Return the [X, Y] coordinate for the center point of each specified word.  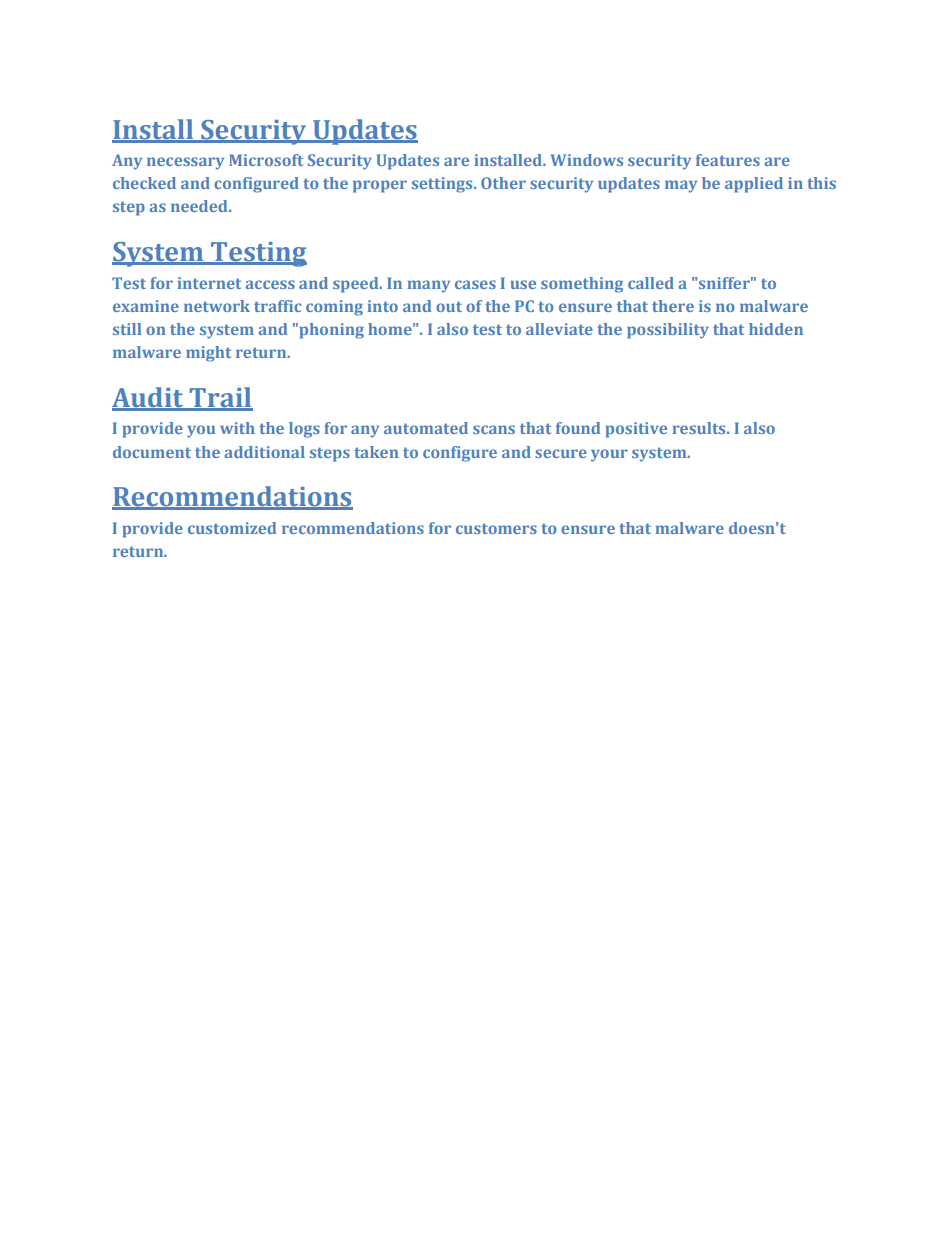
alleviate [559, 329]
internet [209, 283]
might [208, 354]
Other [503, 183]
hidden [776, 329]
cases [475, 284]
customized [232, 528]
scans [494, 429]
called [651, 283]
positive [636, 430]
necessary [185, 163]
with [237, 428]
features [728, 160]
